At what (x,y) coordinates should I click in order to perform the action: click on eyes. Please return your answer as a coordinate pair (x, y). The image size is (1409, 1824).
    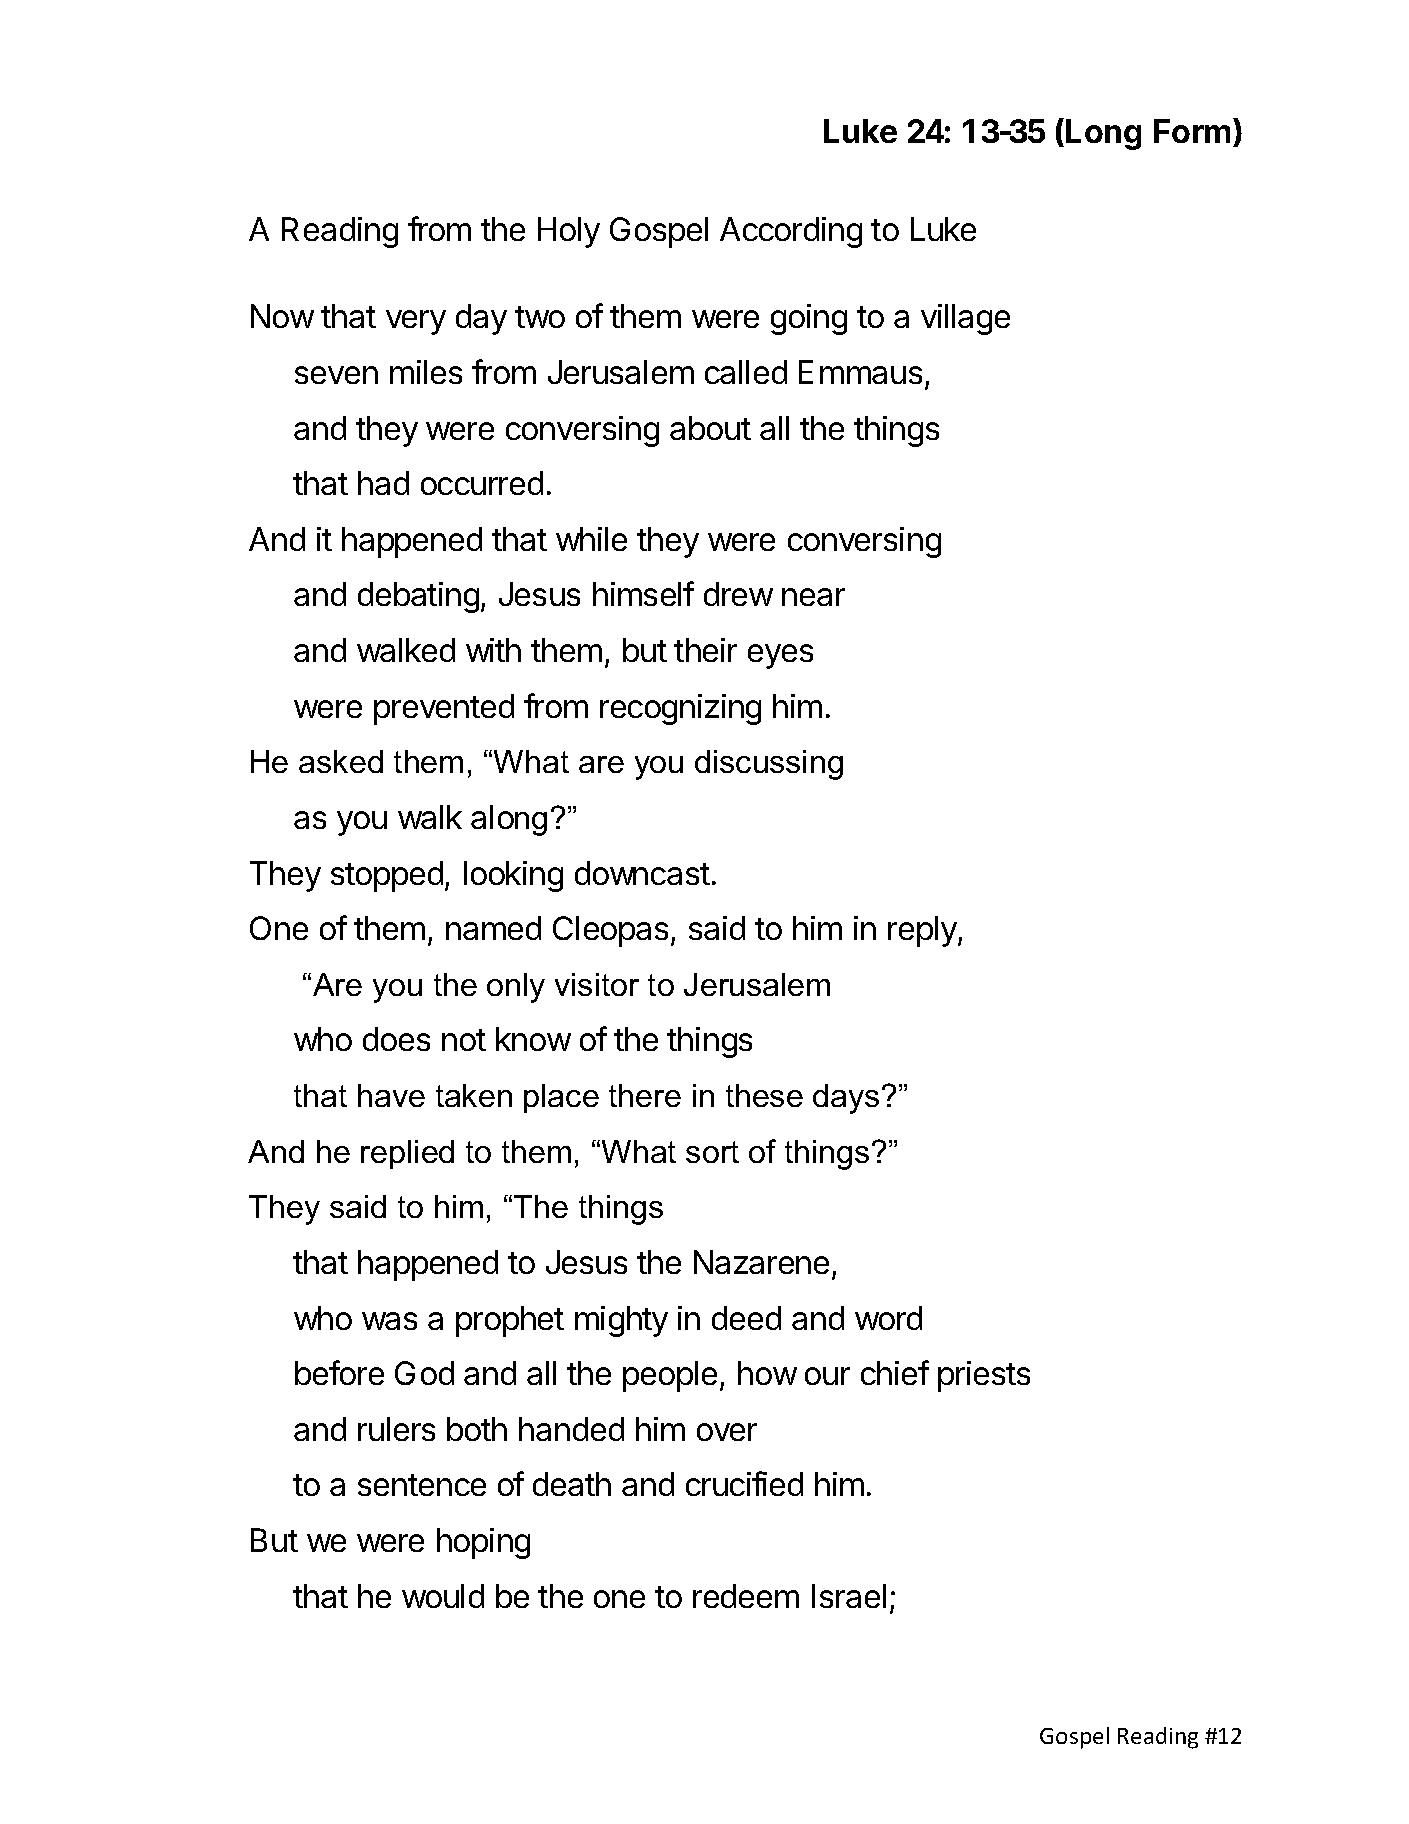
    Looking at the image, I should click on (780, 656).
